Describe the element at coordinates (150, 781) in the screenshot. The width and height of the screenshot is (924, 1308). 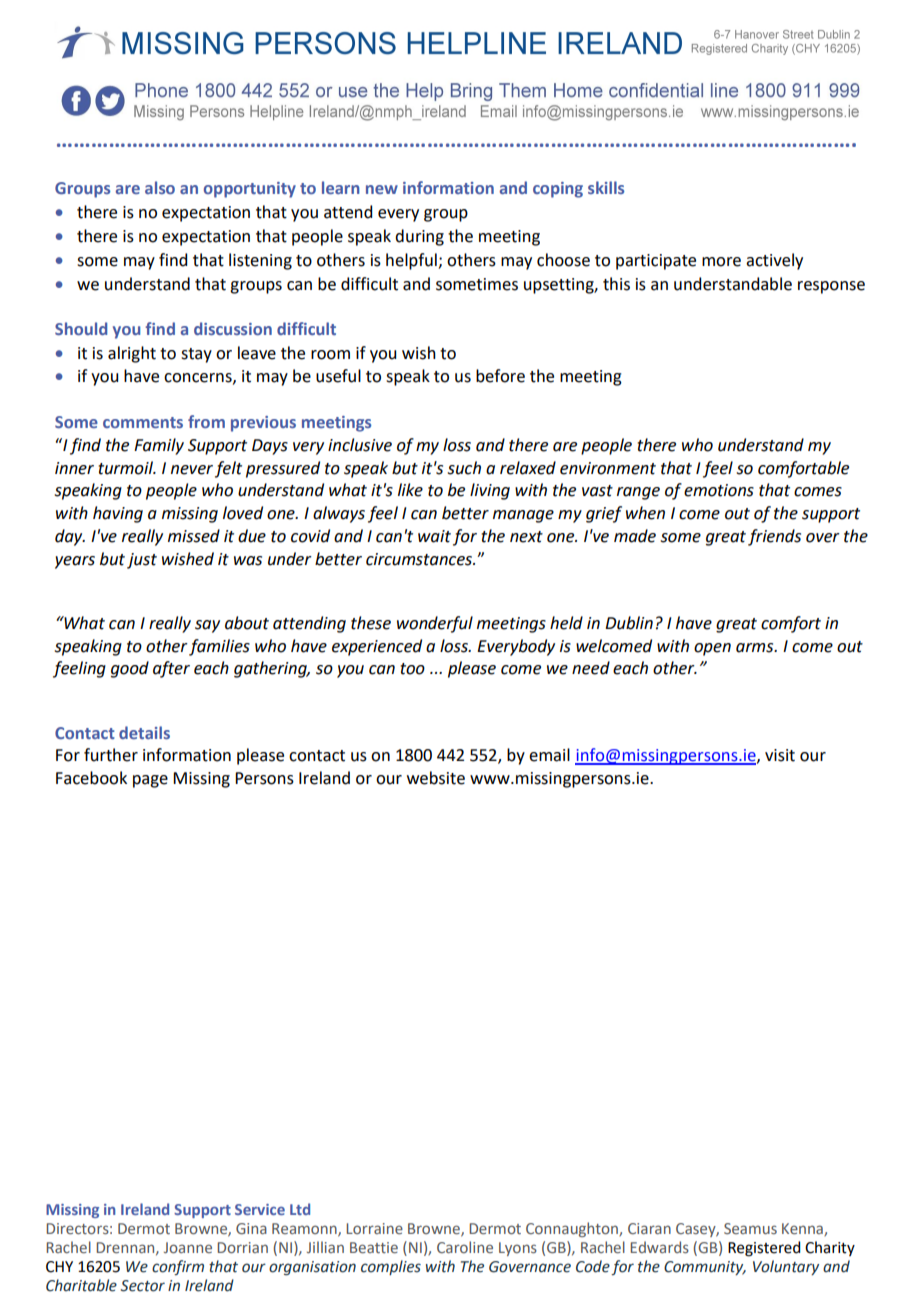
I see `page` at that location.
